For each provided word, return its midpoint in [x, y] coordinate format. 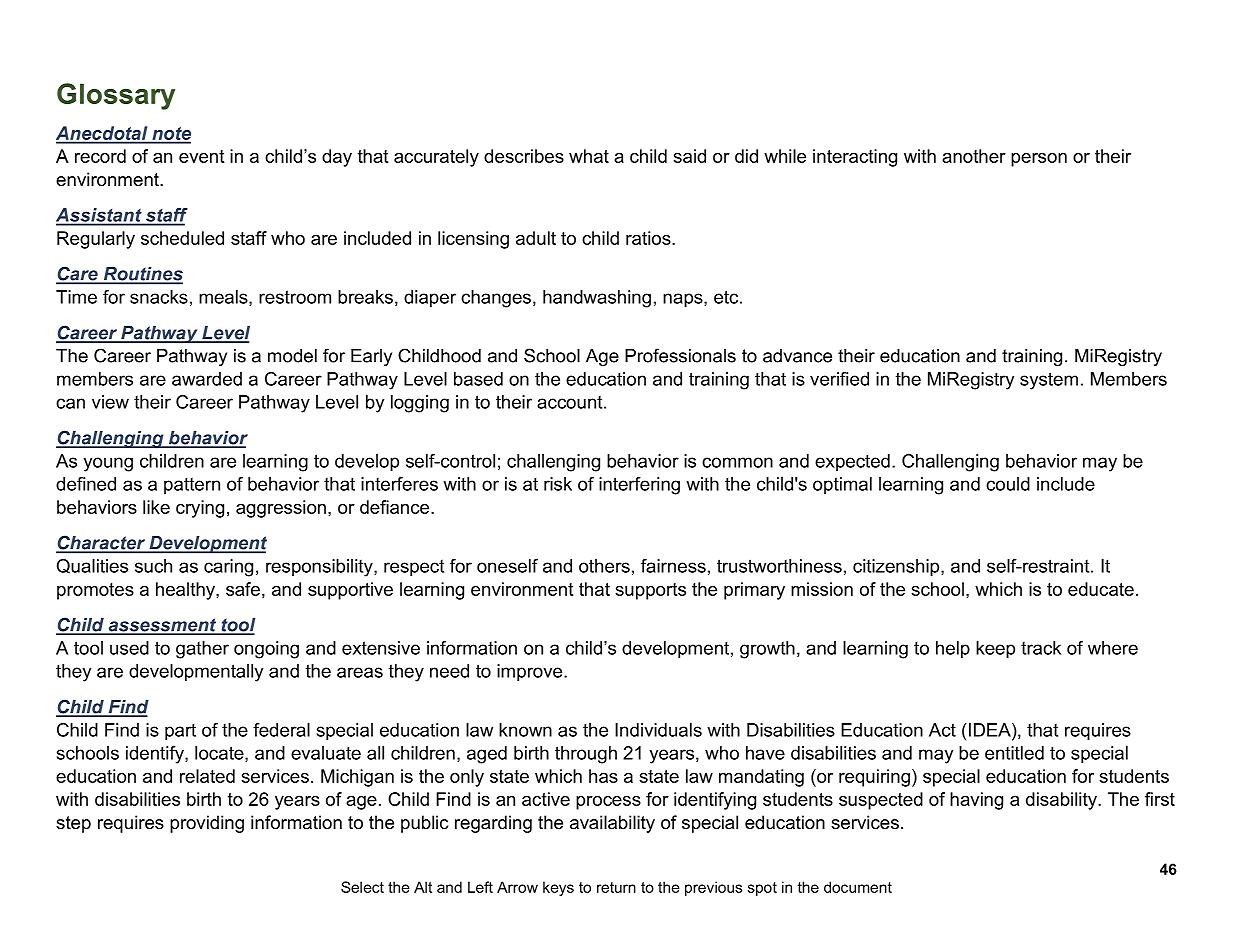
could [1008, 484]
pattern [192, 486]
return [616, 887]
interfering [639, 486]
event [201, 156]
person [1039, 160]
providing [207, 824]
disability [1062, 801]
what [589, 156]
